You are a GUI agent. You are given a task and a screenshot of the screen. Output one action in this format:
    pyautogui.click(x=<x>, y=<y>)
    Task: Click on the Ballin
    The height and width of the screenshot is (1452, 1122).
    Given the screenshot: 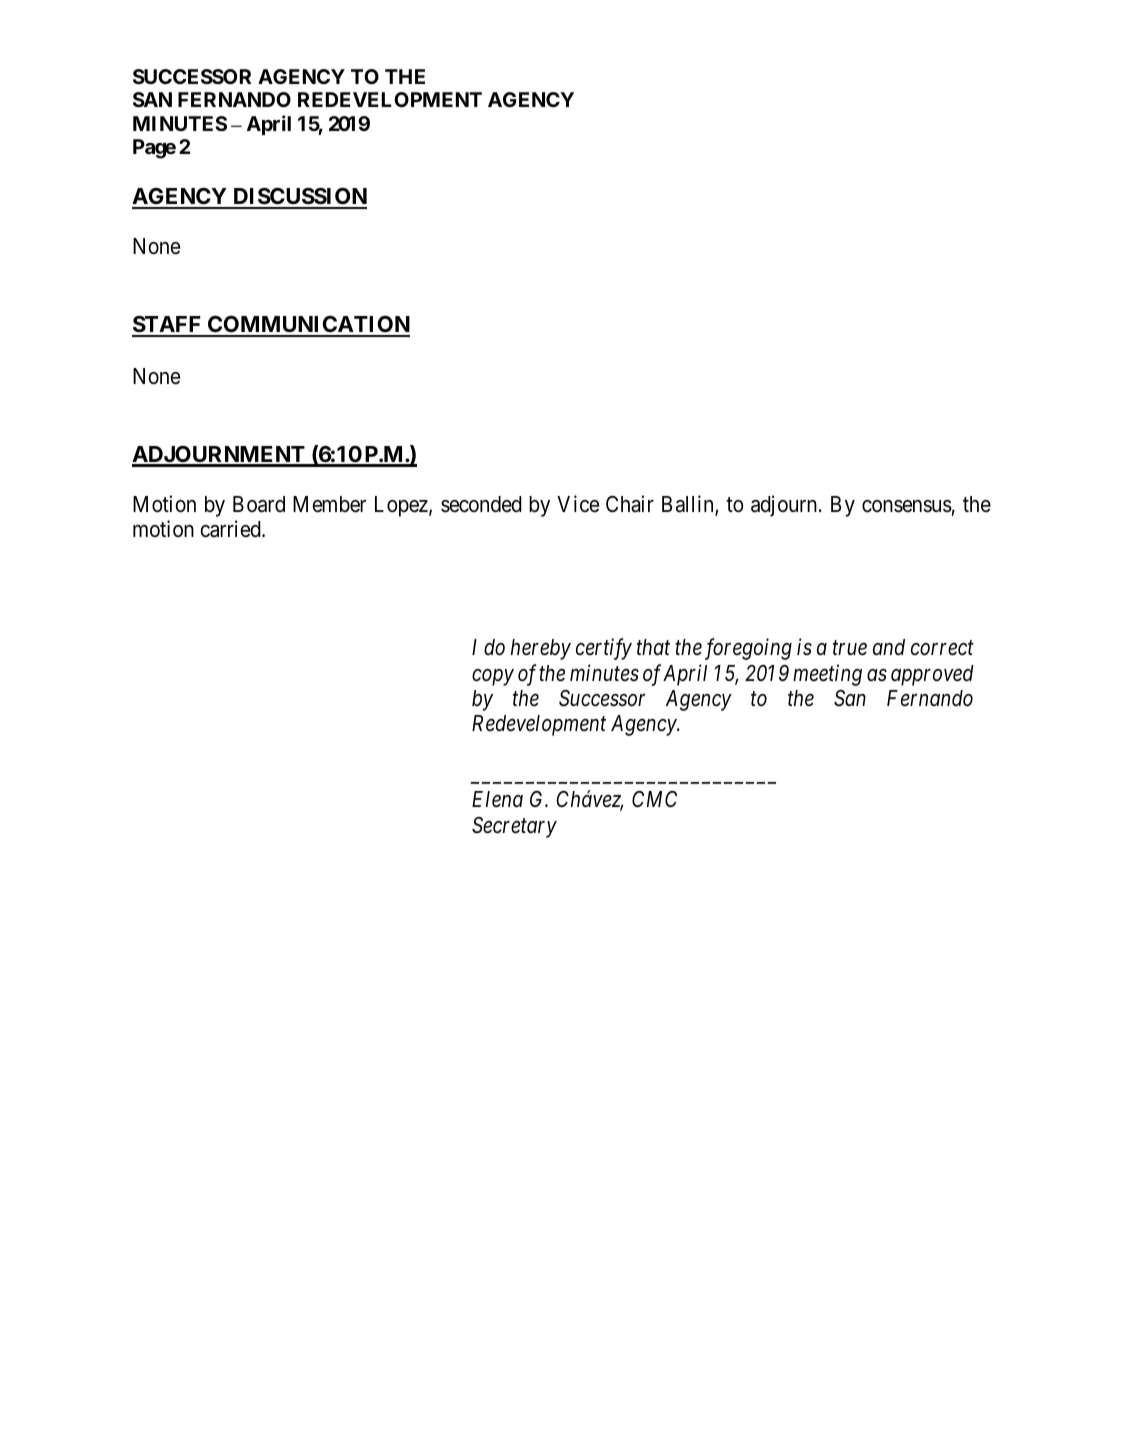 What is the action you would take?
    pyautogui.click(x=689, y=505)
